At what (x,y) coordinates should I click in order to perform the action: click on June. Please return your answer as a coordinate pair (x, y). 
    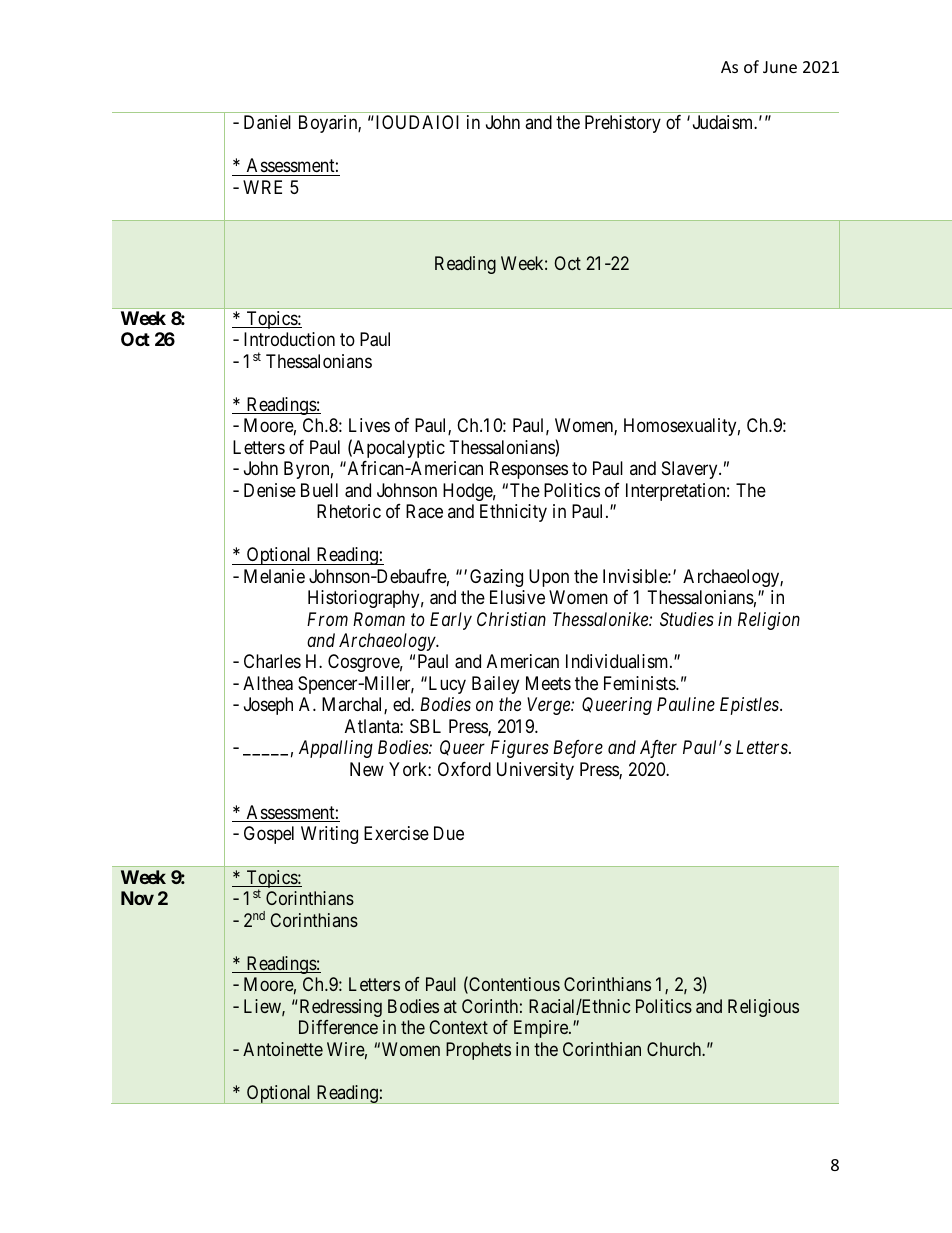
    Looking at the image, I should click on (780, 67).
